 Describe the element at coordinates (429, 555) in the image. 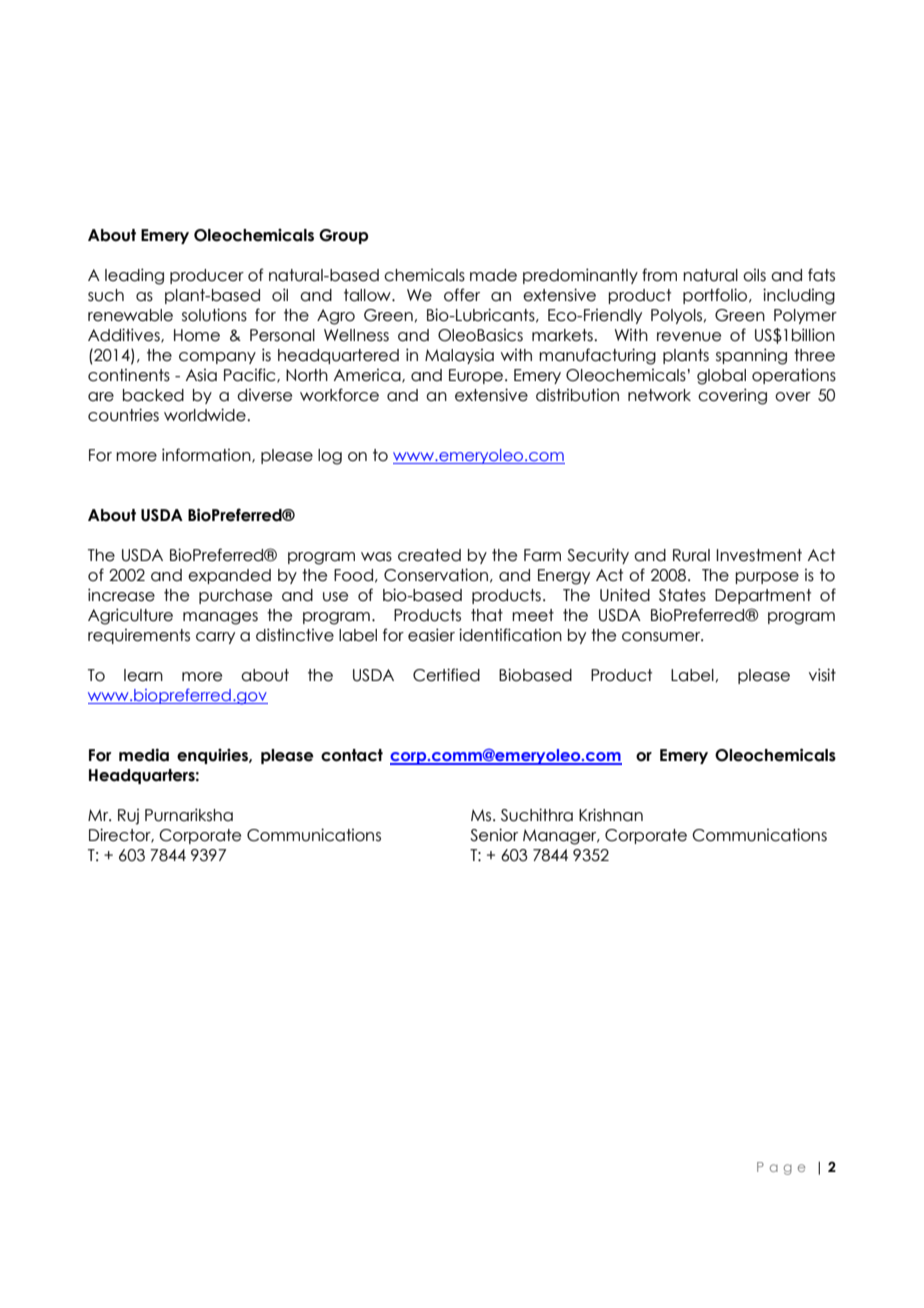

I see `created` at that location.
